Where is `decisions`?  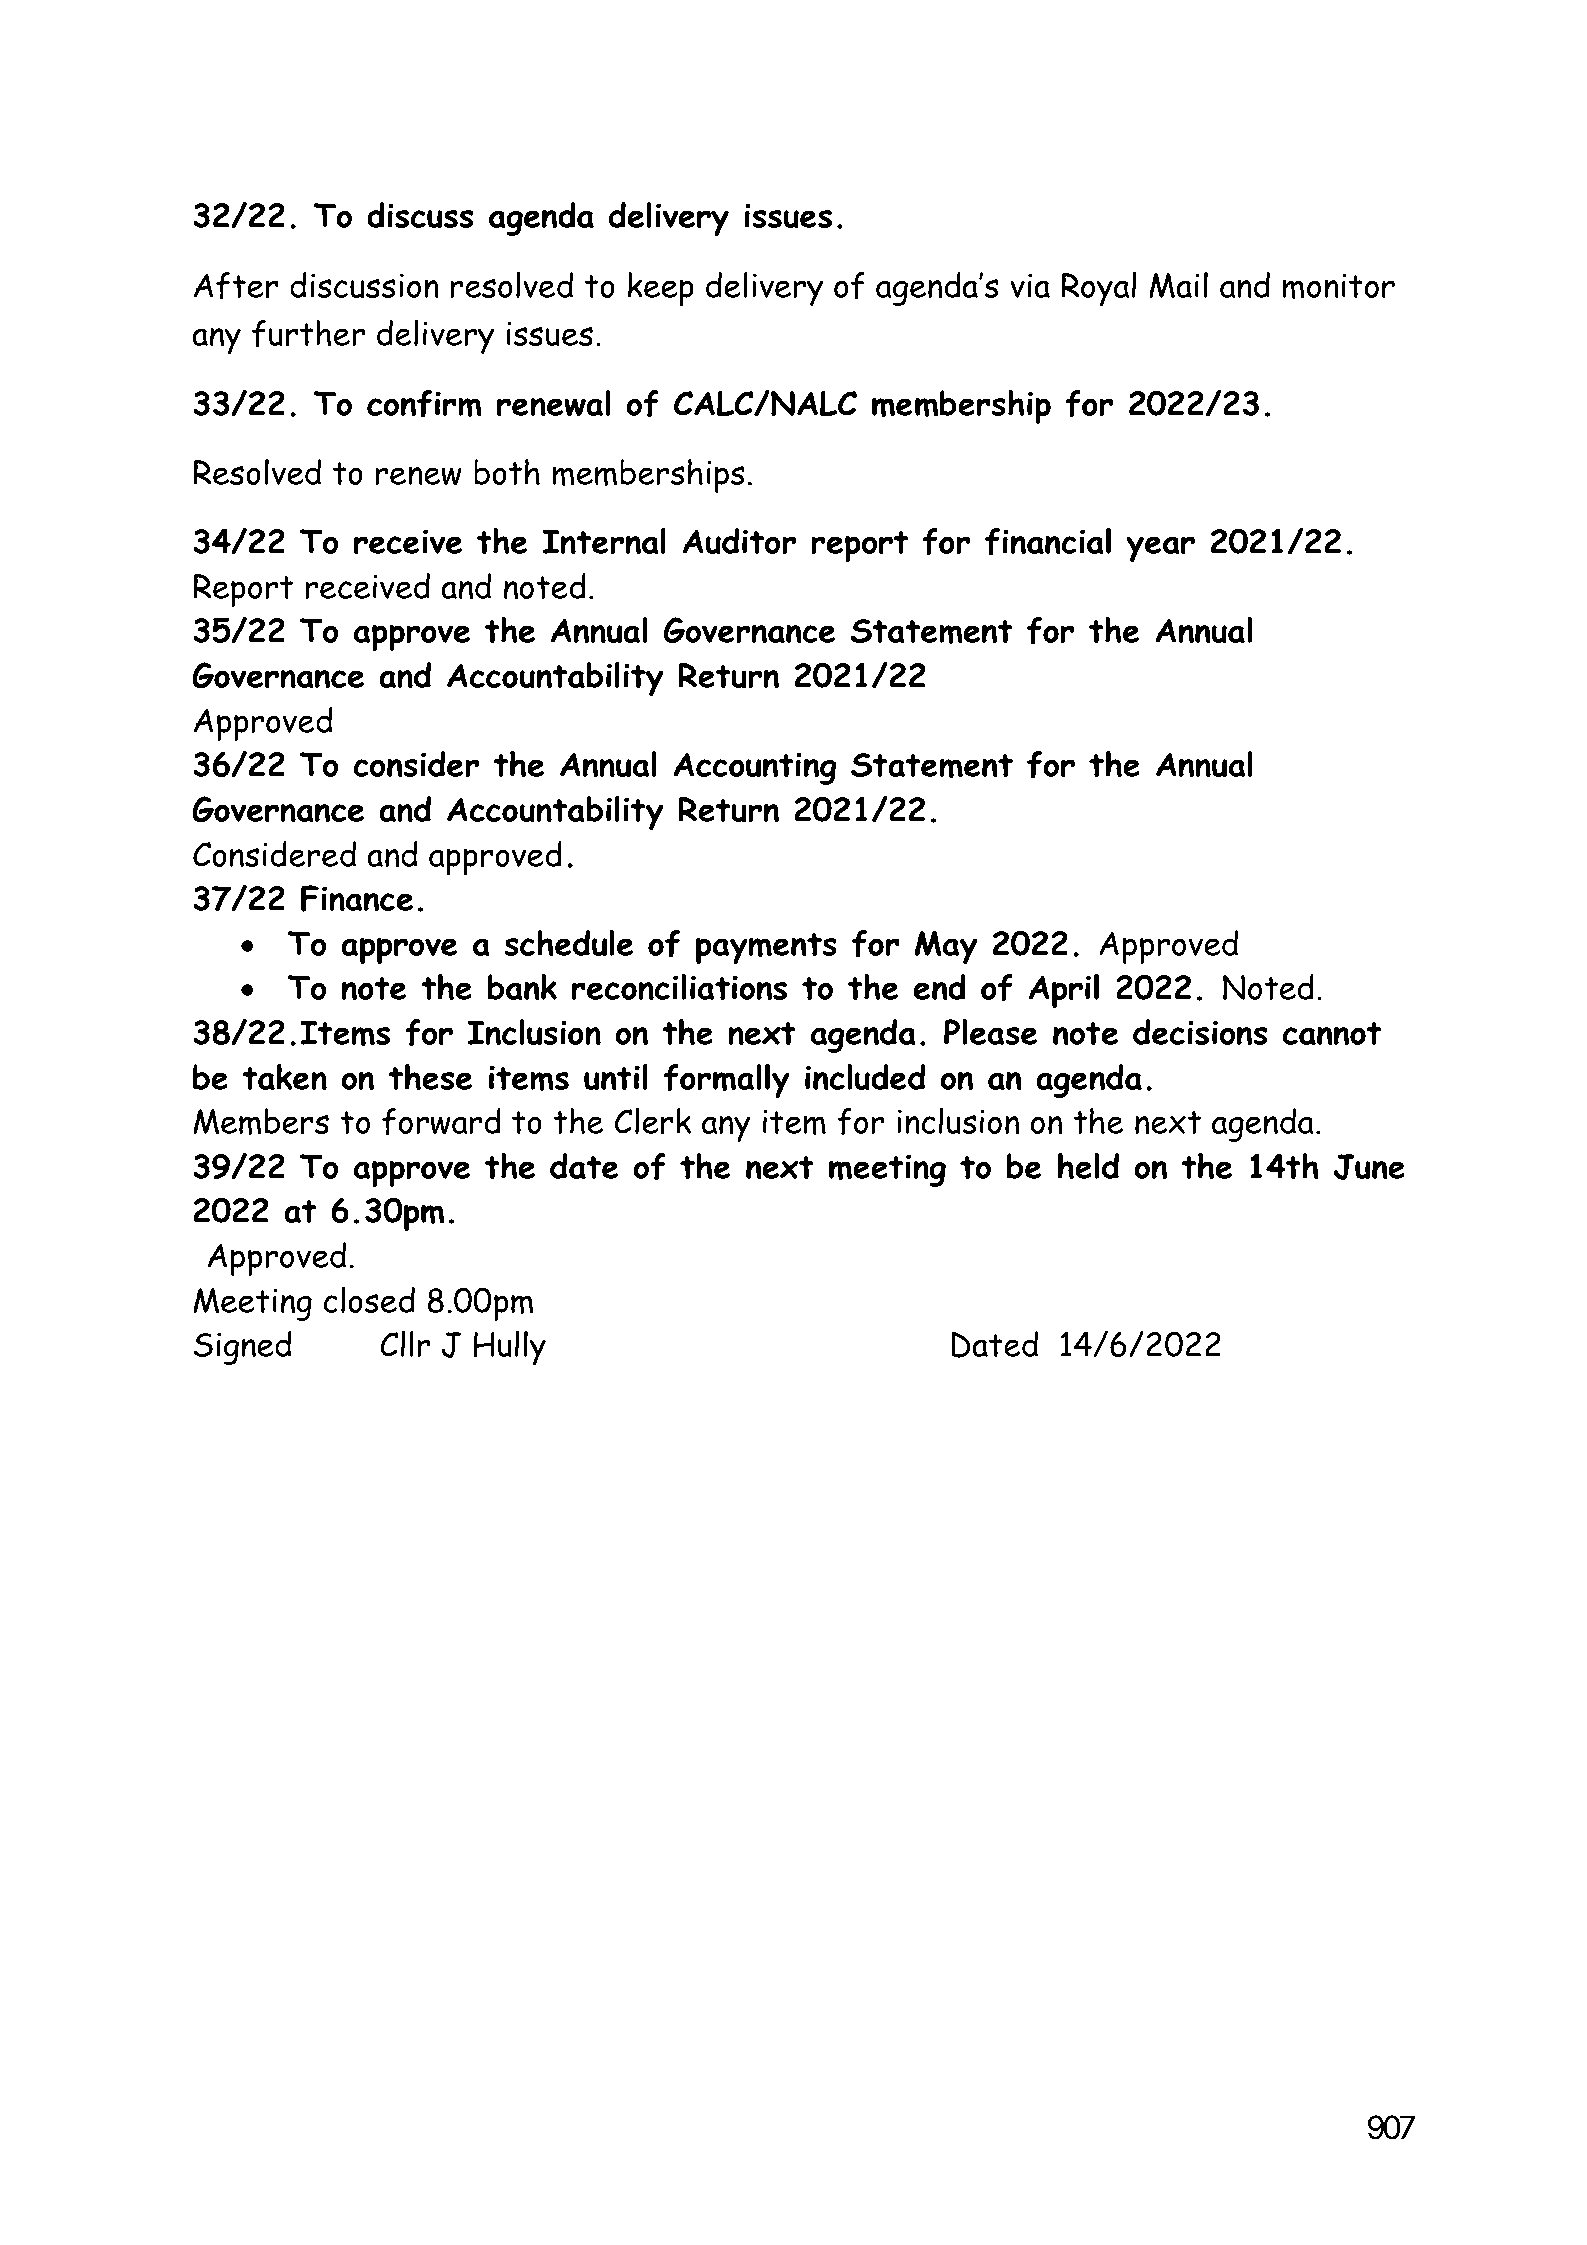
decisions is located at coordinates (1200, 1032).
